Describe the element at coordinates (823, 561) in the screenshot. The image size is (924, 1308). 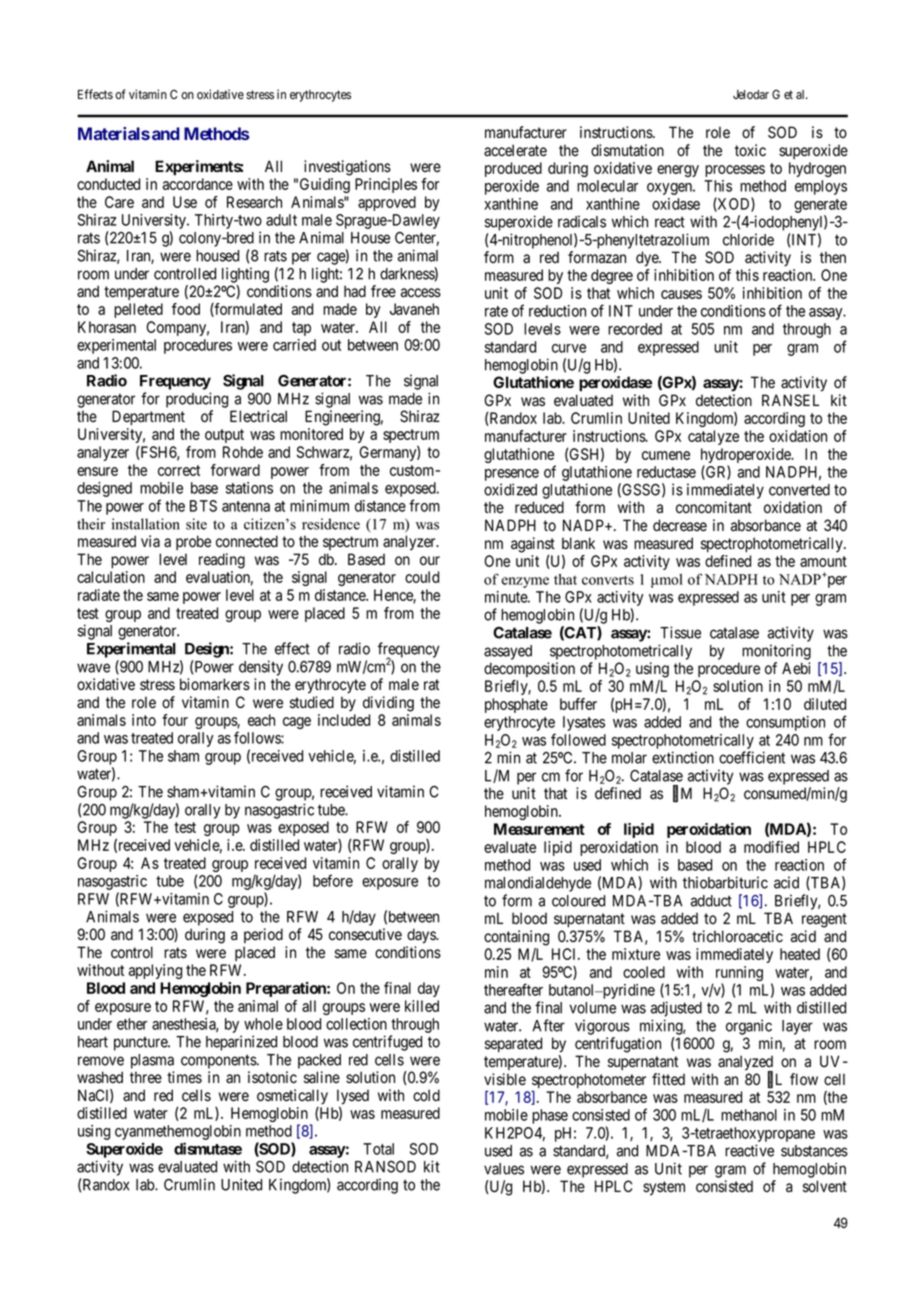
I see `amount` at that location.
